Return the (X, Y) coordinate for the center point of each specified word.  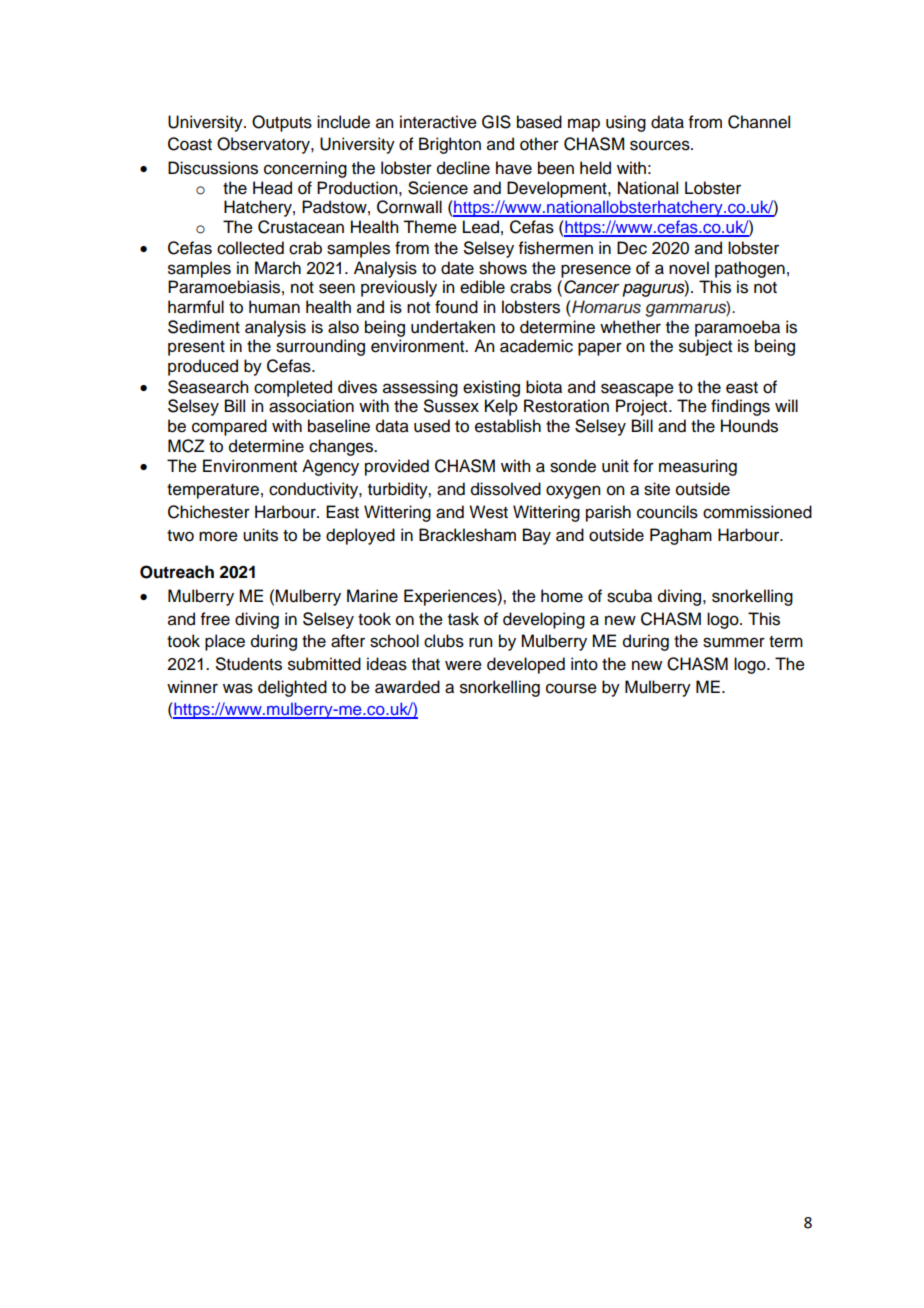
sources (661, 145)
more (218, 536)
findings (740, 407)
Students (249, 664)
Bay (537, 536)
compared (229, 427)
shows (503, 268)
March (278, 268)
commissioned (757, 512)
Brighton (450, 145)
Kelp (501, 407)
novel (689, 268)
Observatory (264, 145)
